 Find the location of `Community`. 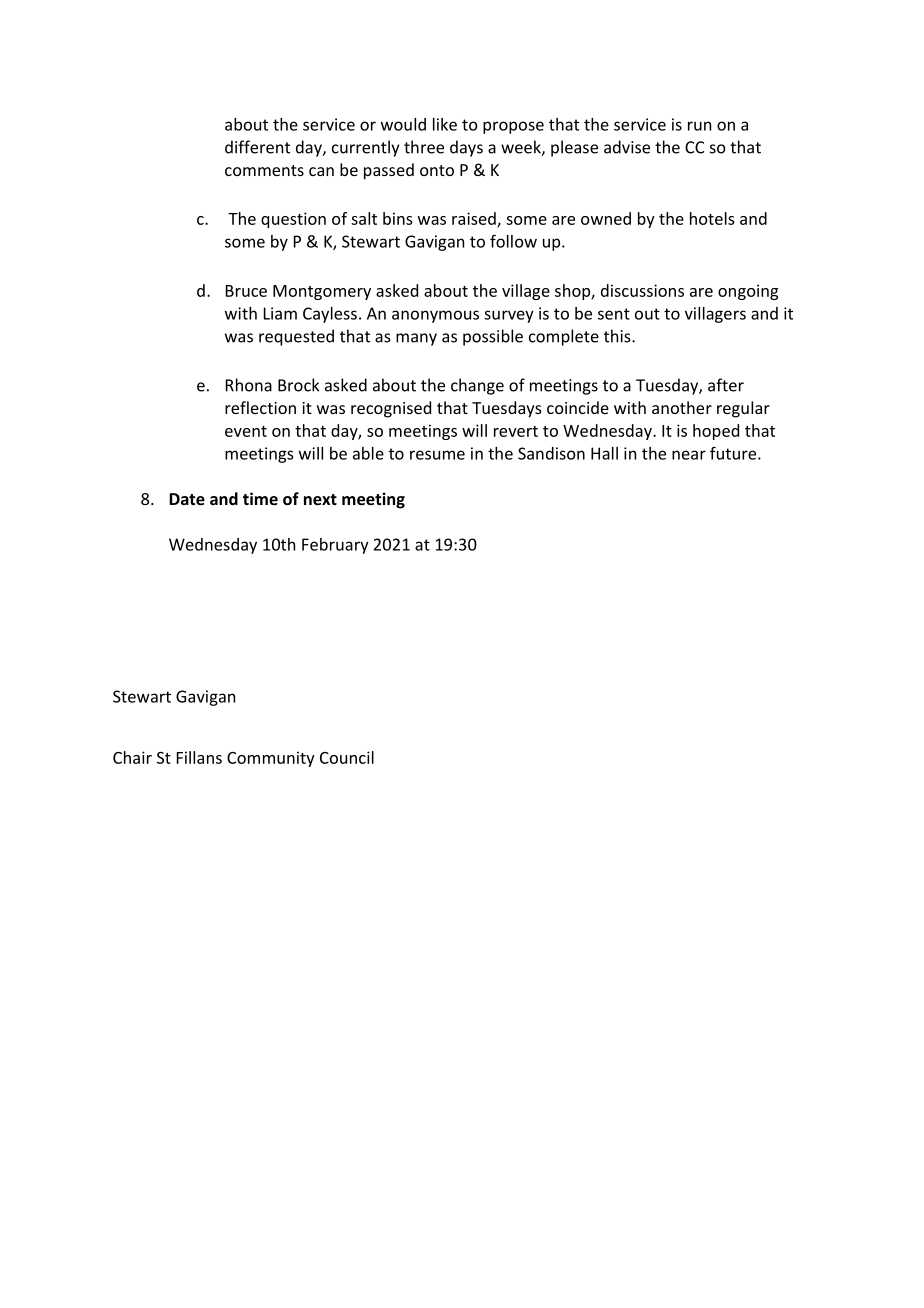

Community is located at coordinates (271, 759).
